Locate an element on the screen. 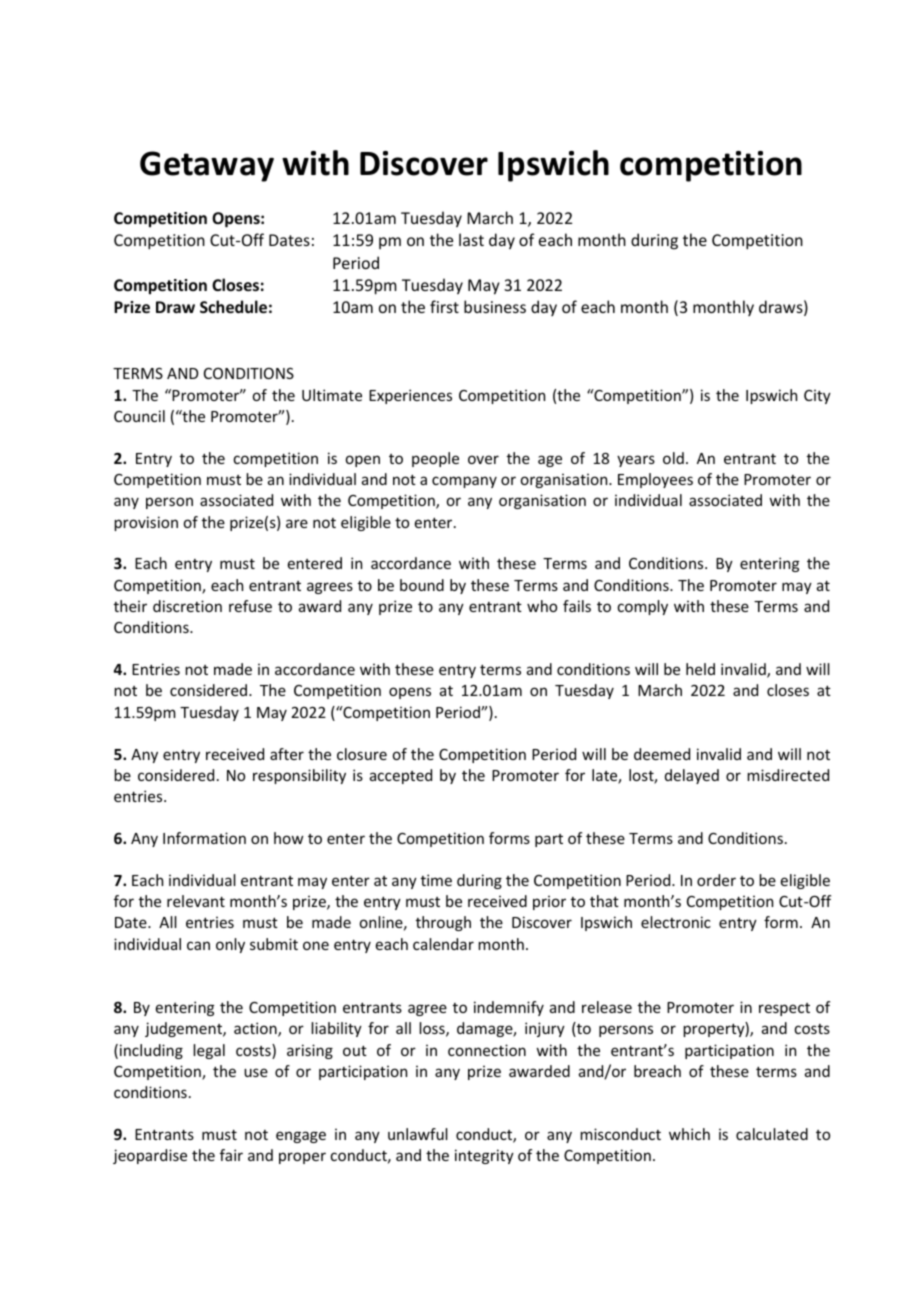 The height and width of the screenshot is (1316, 903). business is located at coordinates (495, 306).
